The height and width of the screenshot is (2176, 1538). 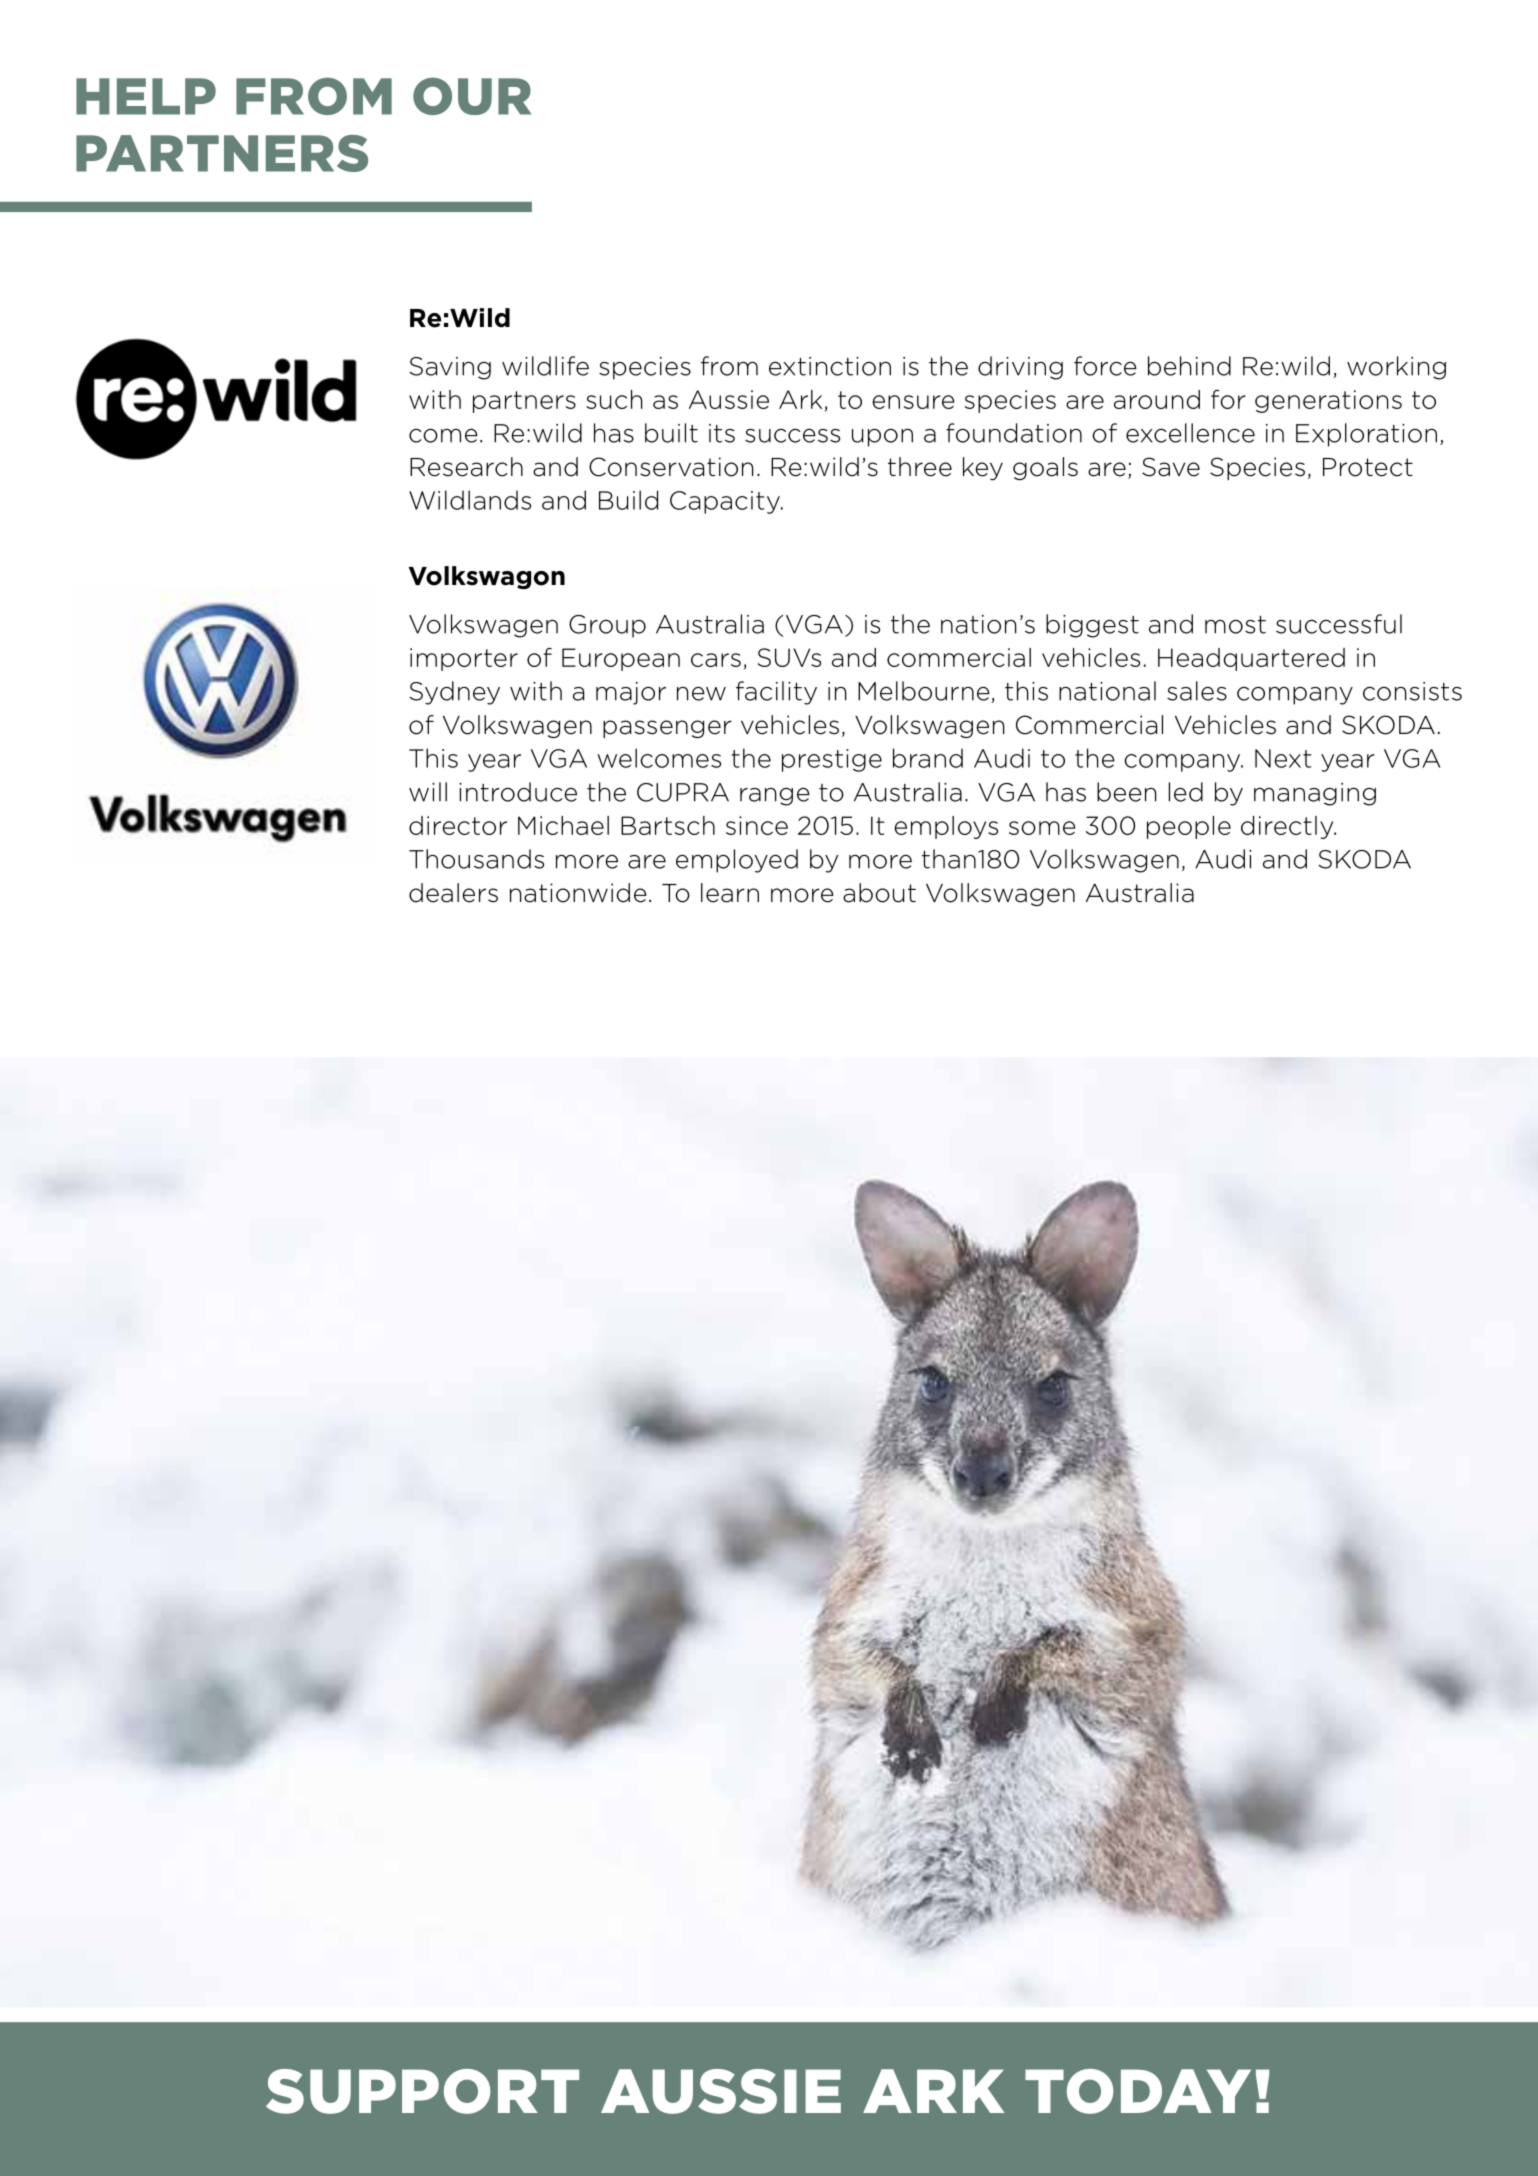 What do you see at coordinates (422, 2091) in the screenshot?
I see `SUPPORT` at bounding box center [422, 2091].
